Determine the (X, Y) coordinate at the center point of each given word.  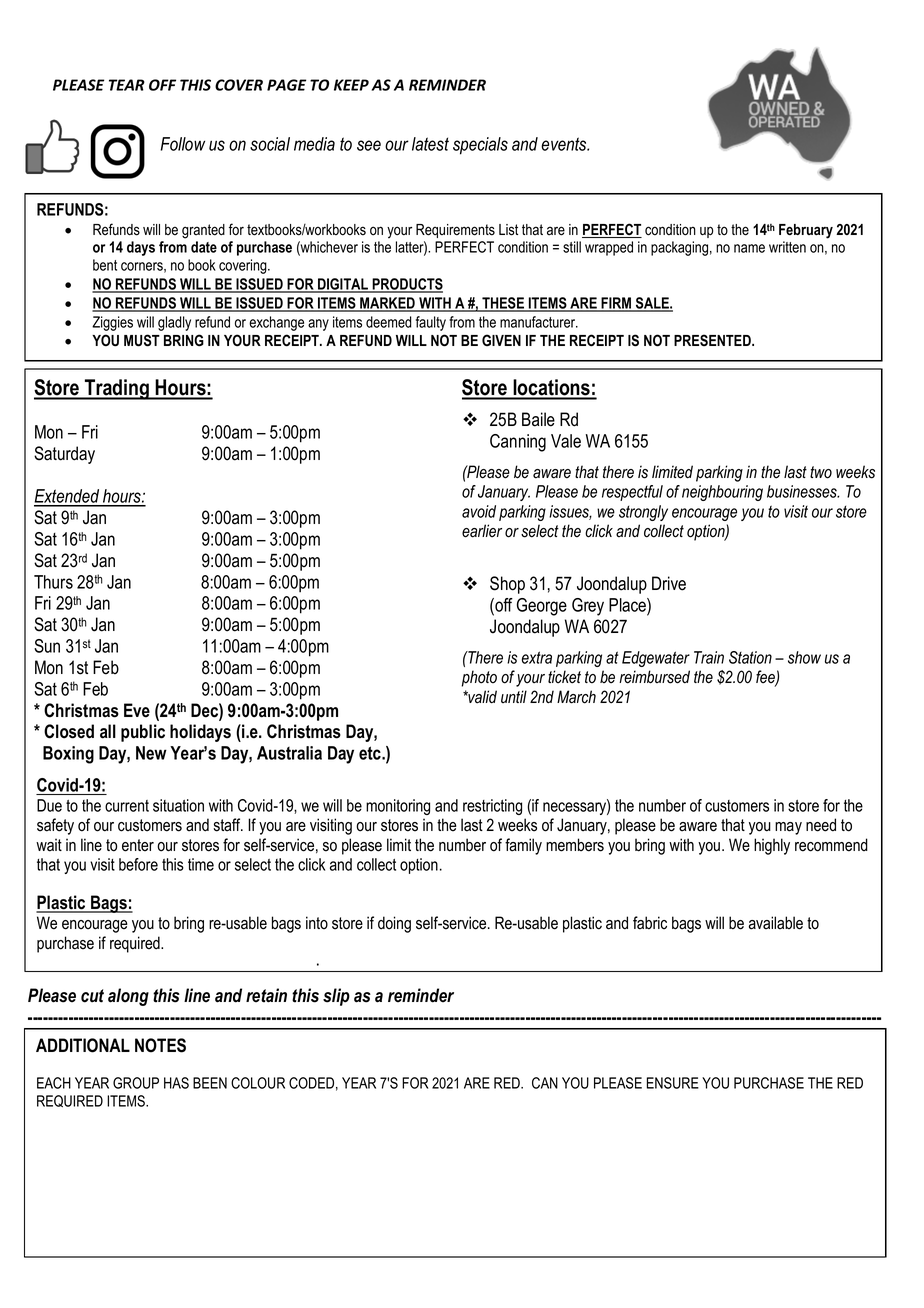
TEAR (127, 85)
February (806, 231)
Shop (507, 585)
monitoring (398, 807)
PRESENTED (713, 340)
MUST (142, 340)
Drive (669, 583)
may (788, 828)
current (127, 806)
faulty (431, 323)
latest (430, 144)
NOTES (160, 1045)
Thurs (53, 582)
